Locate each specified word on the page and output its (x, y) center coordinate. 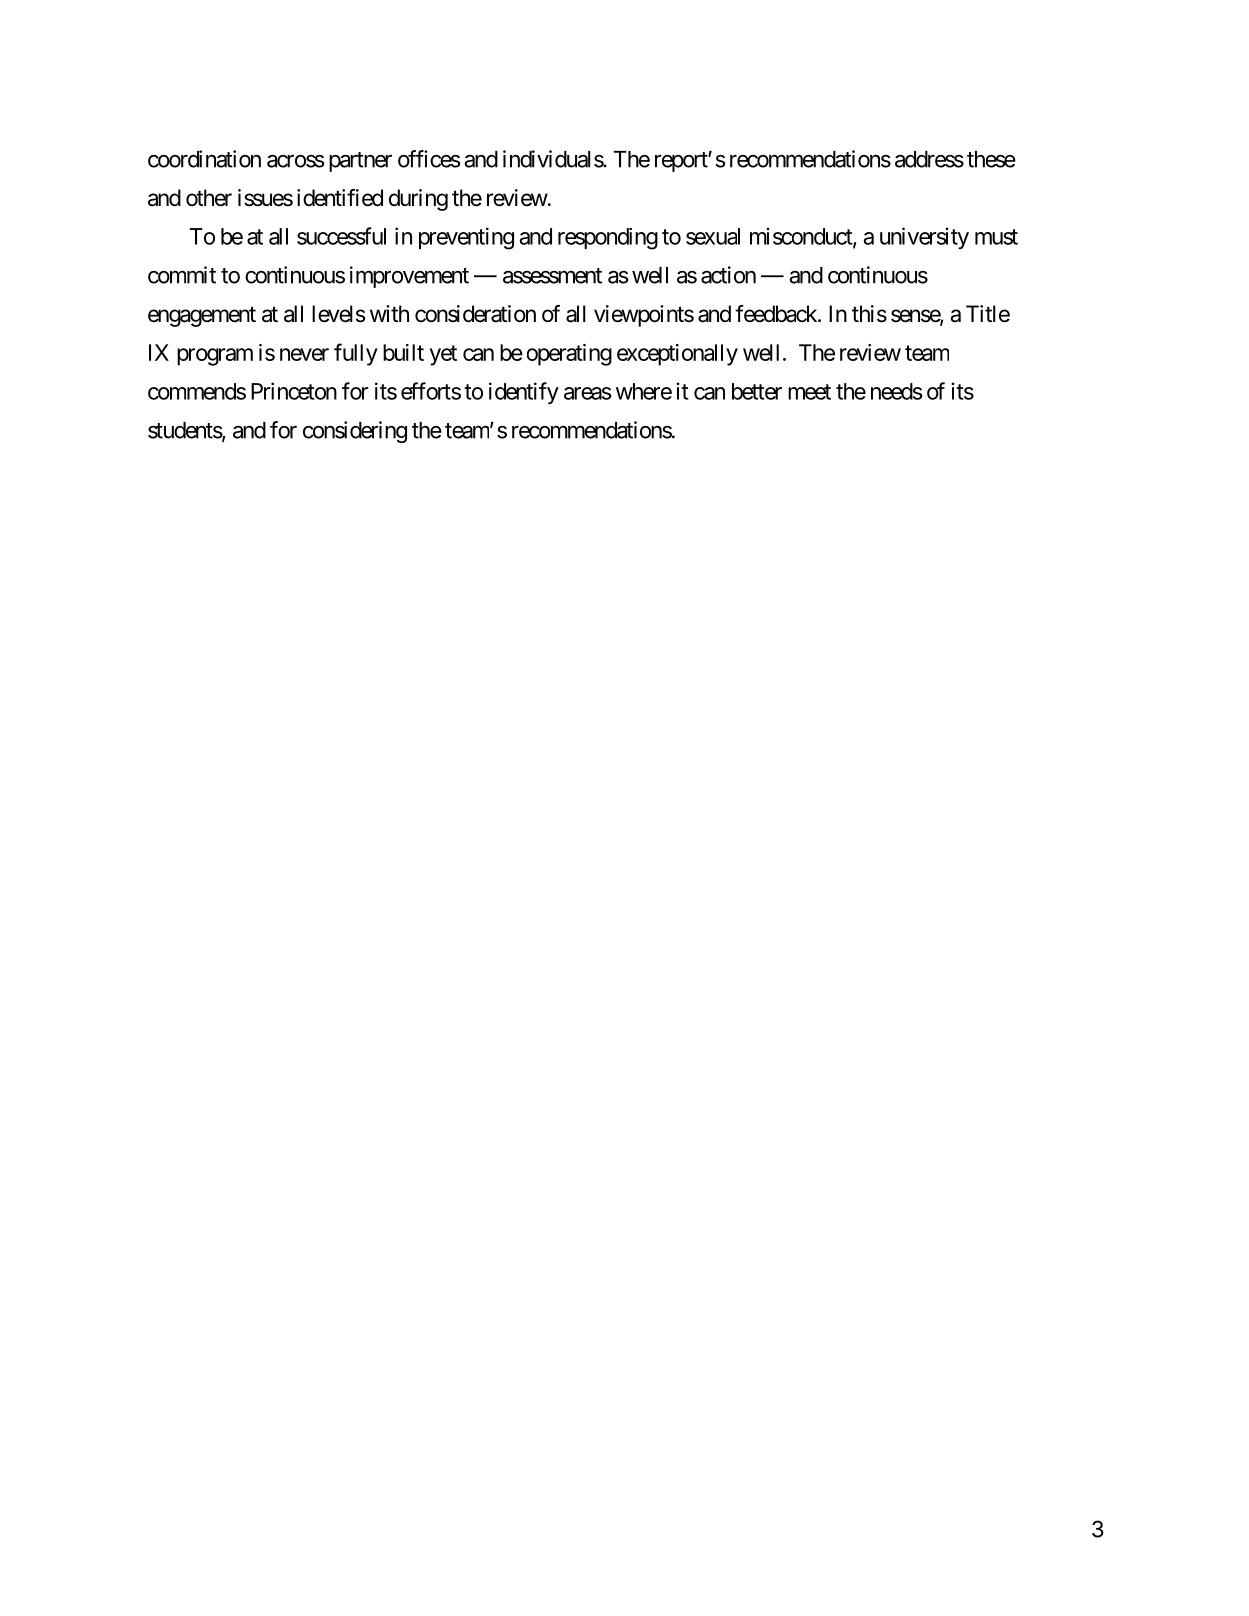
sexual (713, 236)
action (728, 275)
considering (355, 432)
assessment (552, 276)
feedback (777, 314)
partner (360, 162)
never (304, 354)
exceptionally (677, 355)
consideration (475, 314)
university (924, 238)
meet (809, 392)
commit (182, 275)
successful (341, 236)
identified (340, 198)
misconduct (802, 237)
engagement (202, 316)
